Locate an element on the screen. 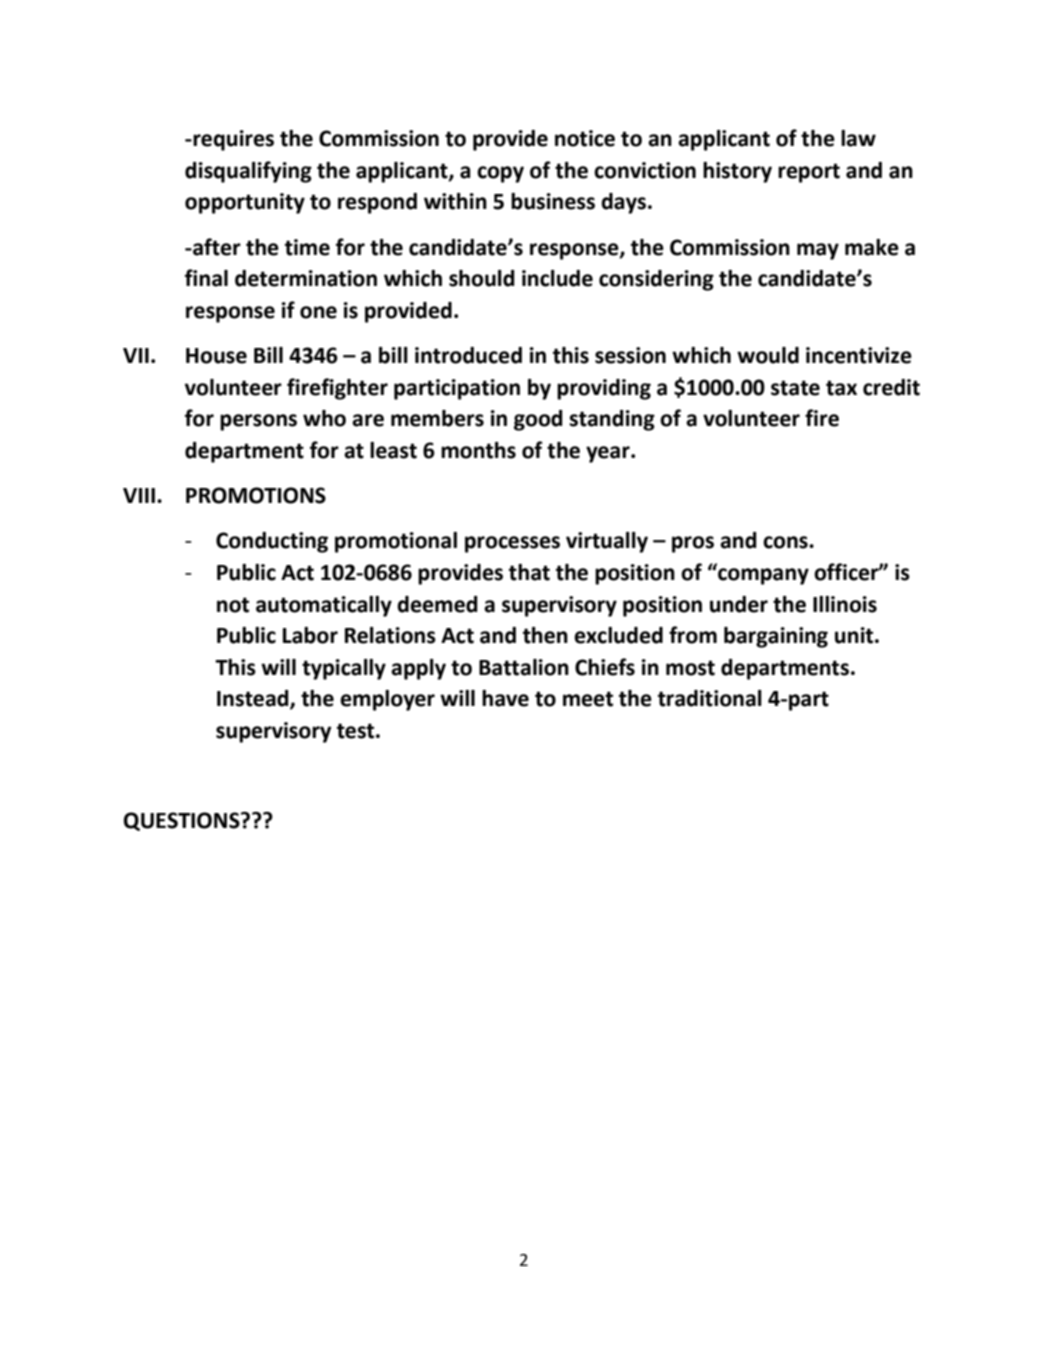  copy is located at coordinates (500, 174).
